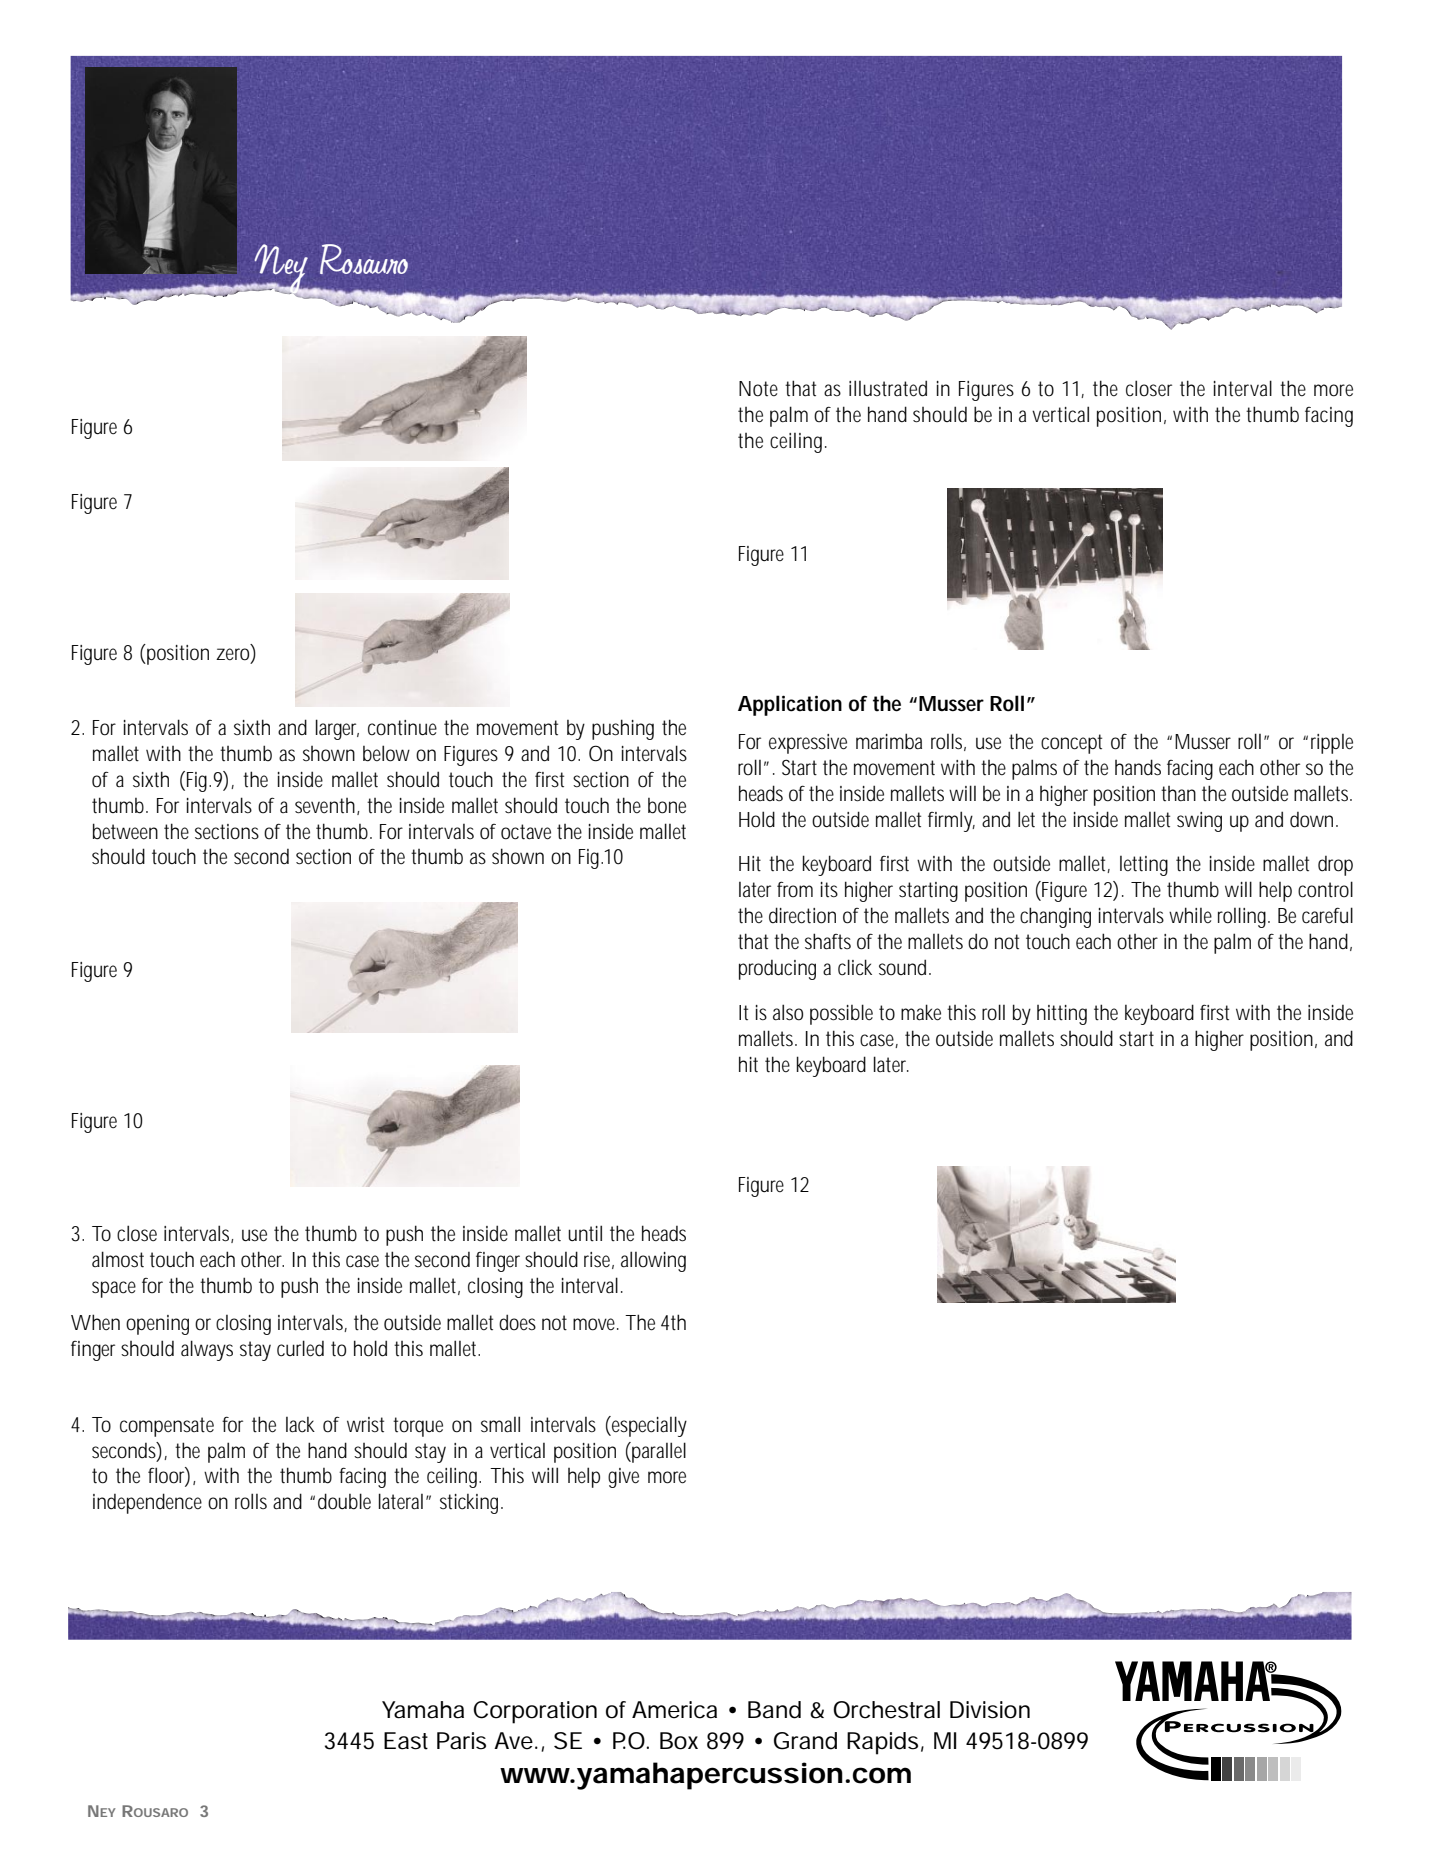 The image size is (1441, 1864). What do you see at coordinates (888, 388) in the document?
I see `illustrated` at bounding box center [888, 388].
